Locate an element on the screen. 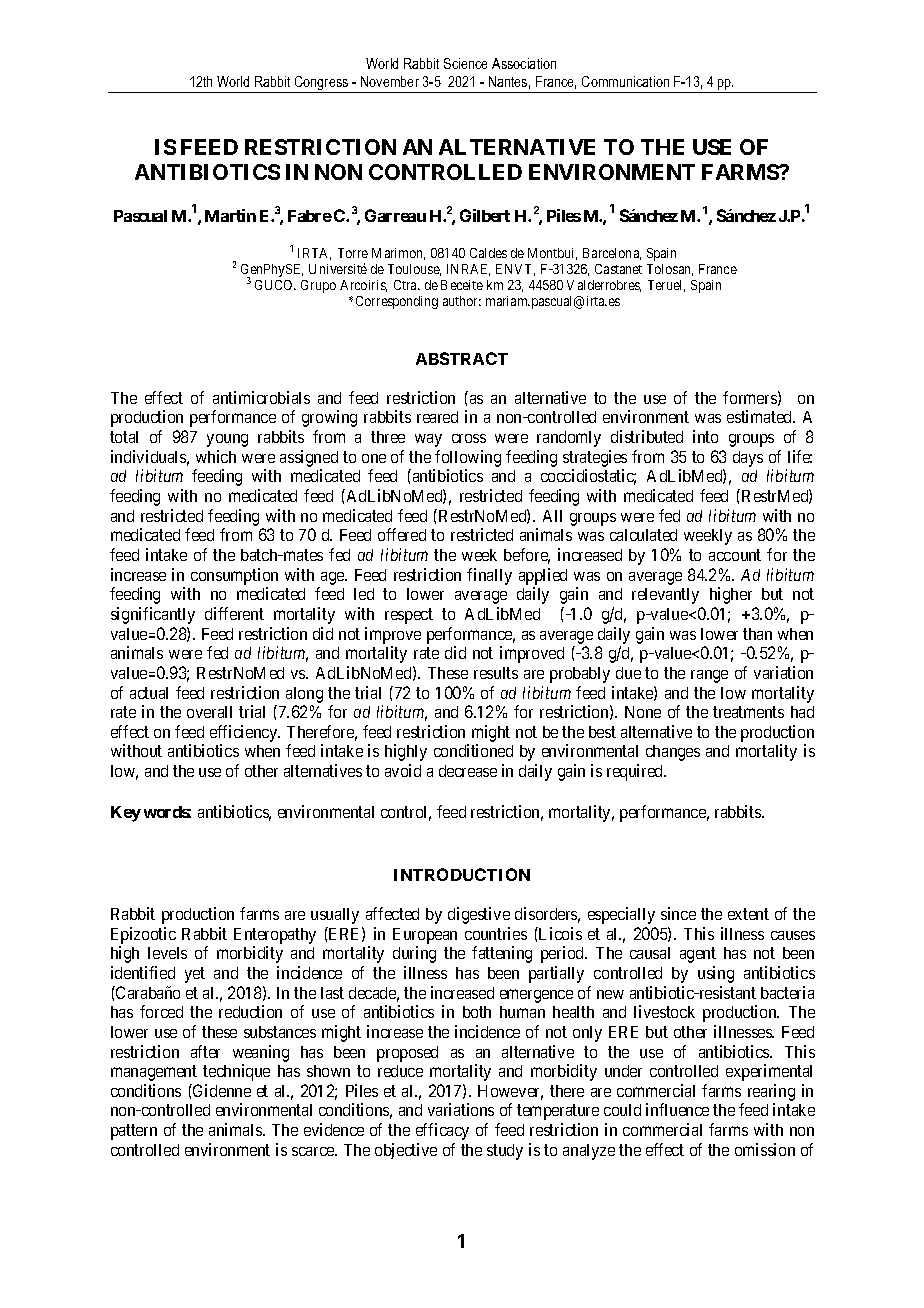  than is located at coordinates (757, 634).
